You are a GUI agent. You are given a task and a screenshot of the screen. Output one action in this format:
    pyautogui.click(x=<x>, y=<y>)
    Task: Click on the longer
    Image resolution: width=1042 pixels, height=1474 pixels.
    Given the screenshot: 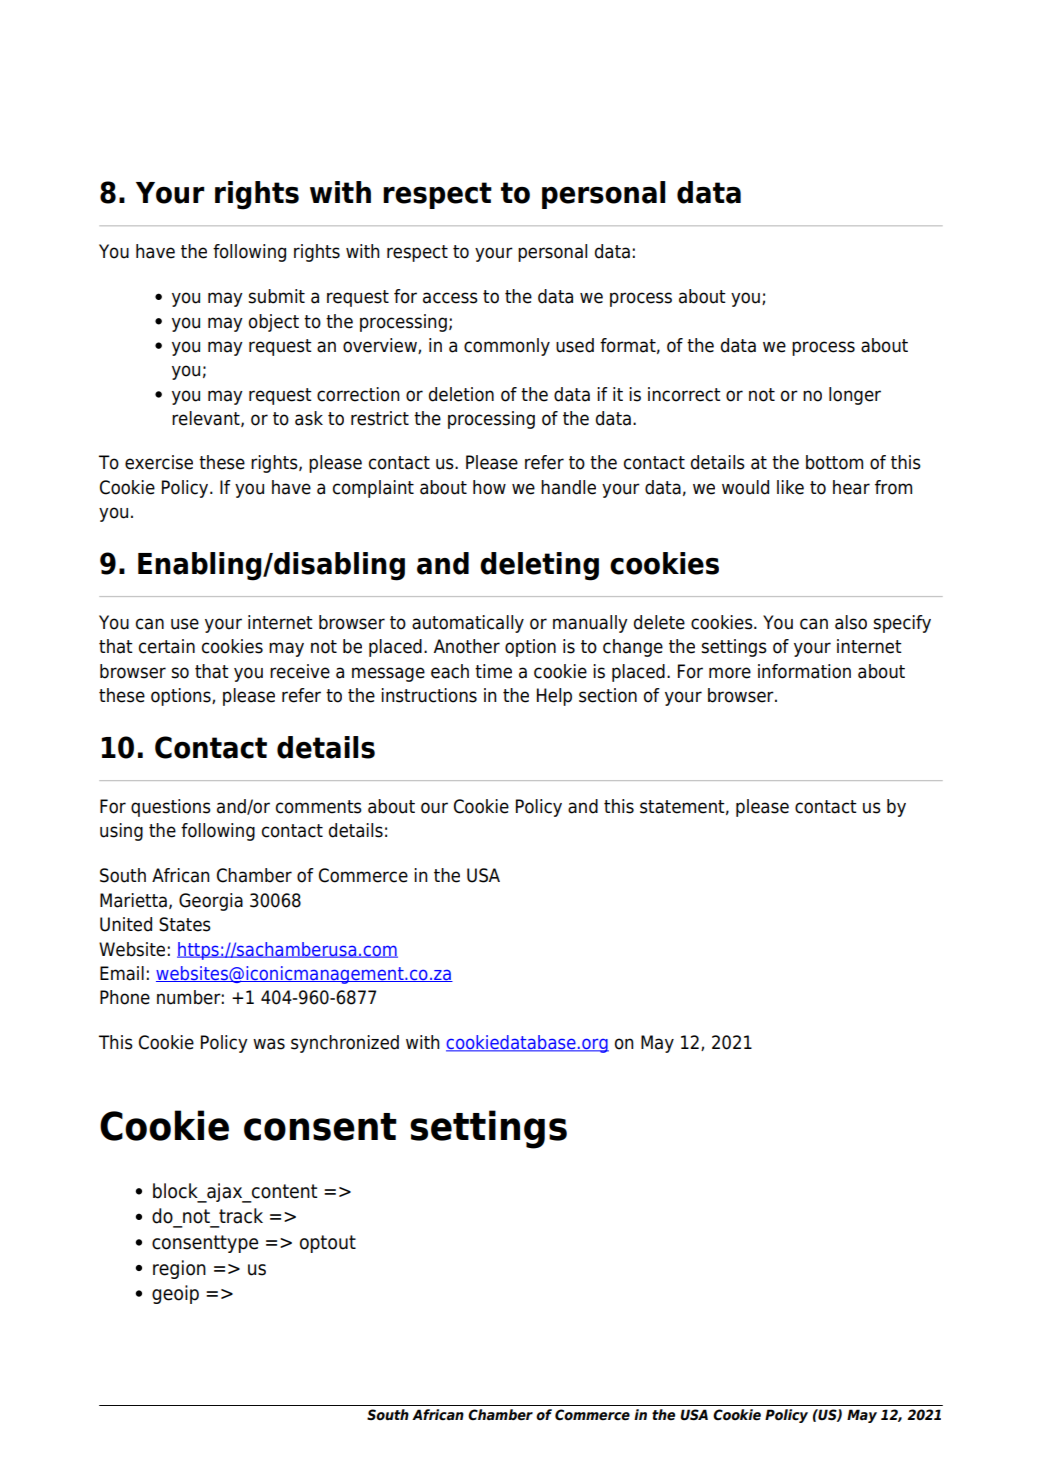 What is the action you would take?
    pyautogui.click(x=855, y=396)
